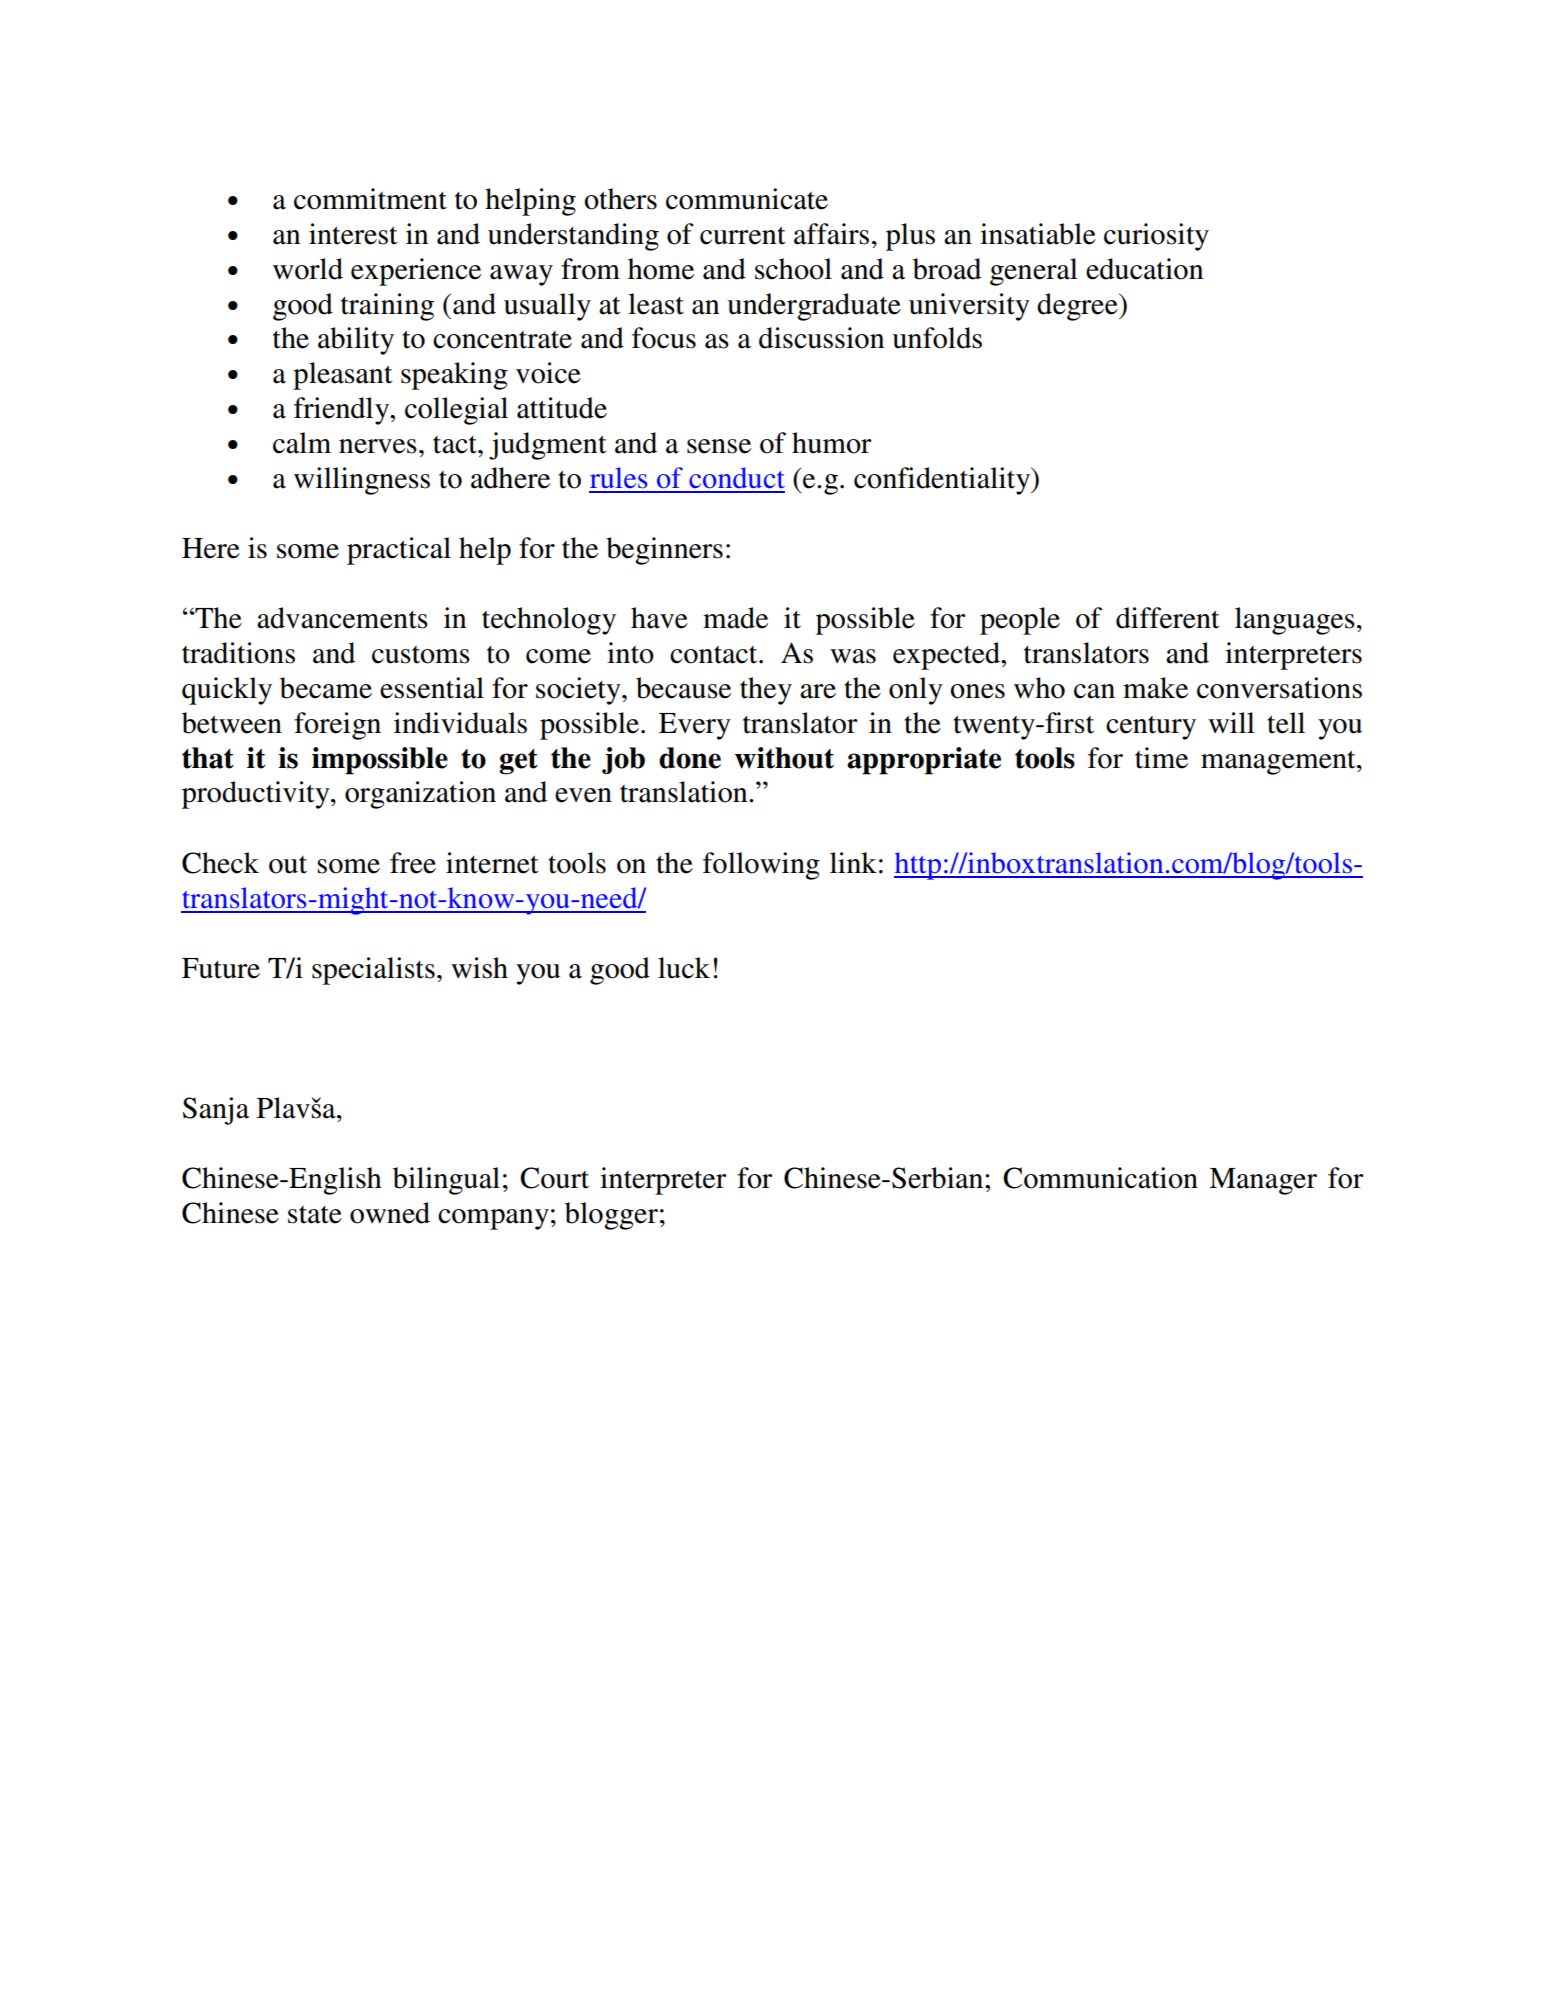  What do you see at coordinates (413, 863) in the screenshot?
I see `free` at bounding box center [413, 863].
